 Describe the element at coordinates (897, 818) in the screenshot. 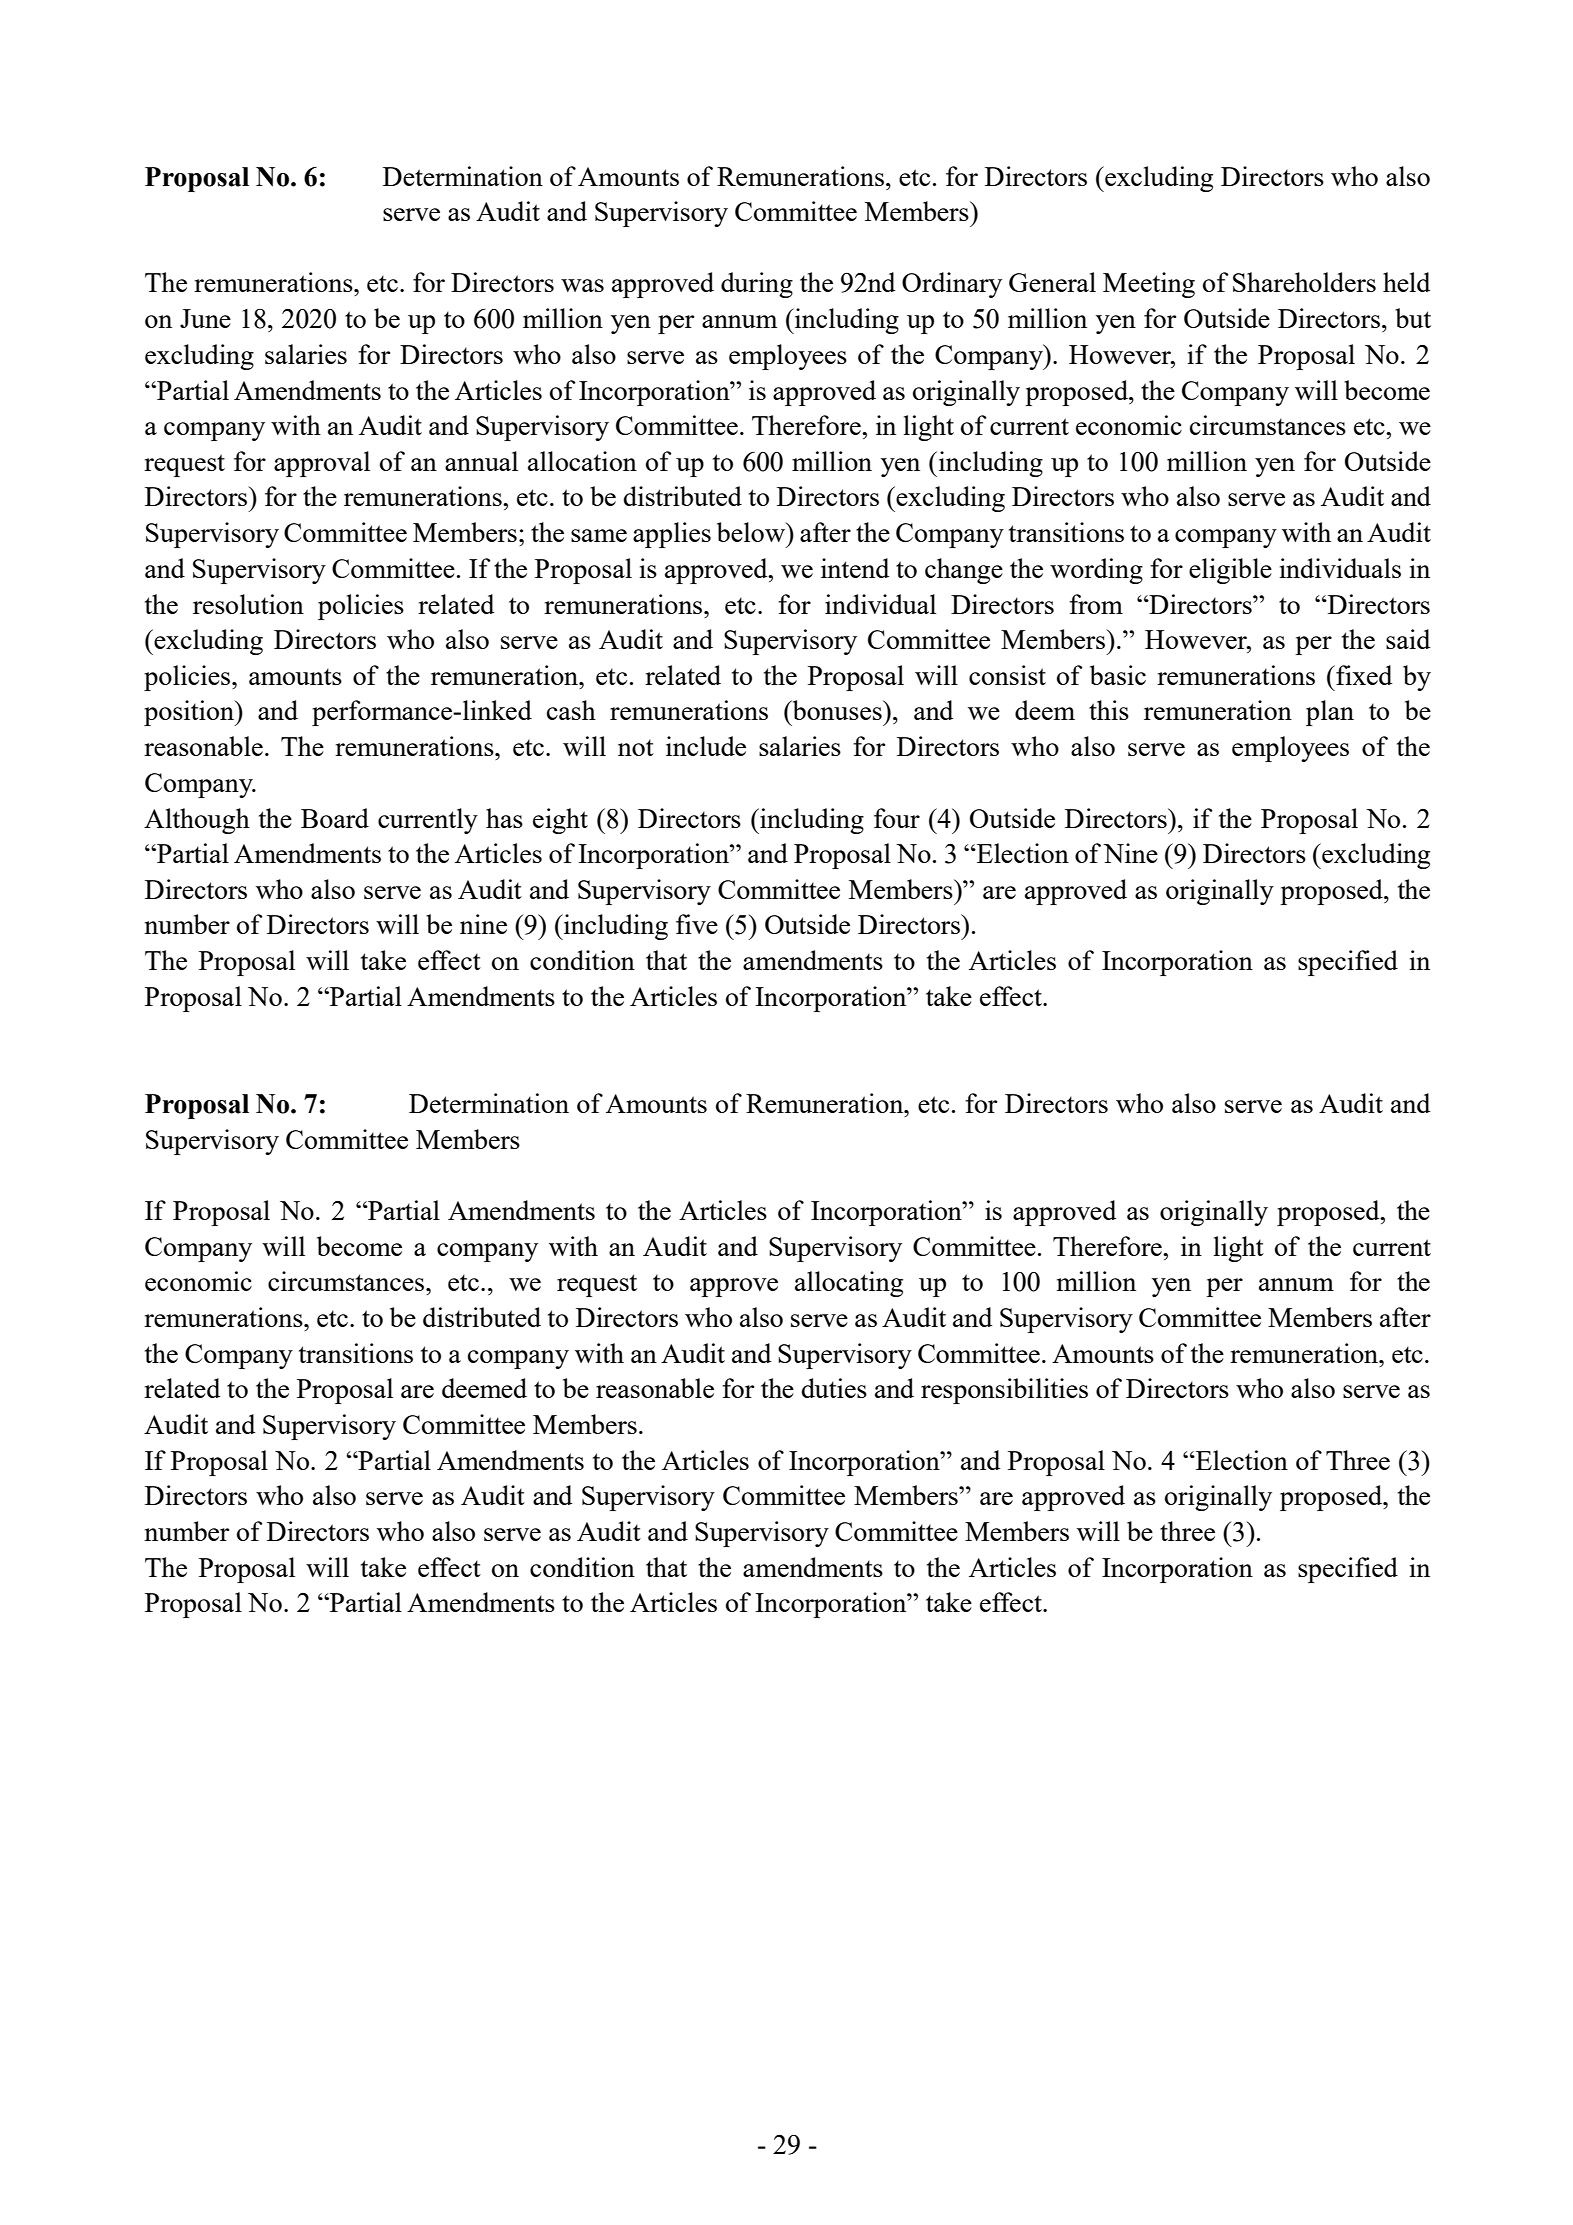

I see `four` at that location.
